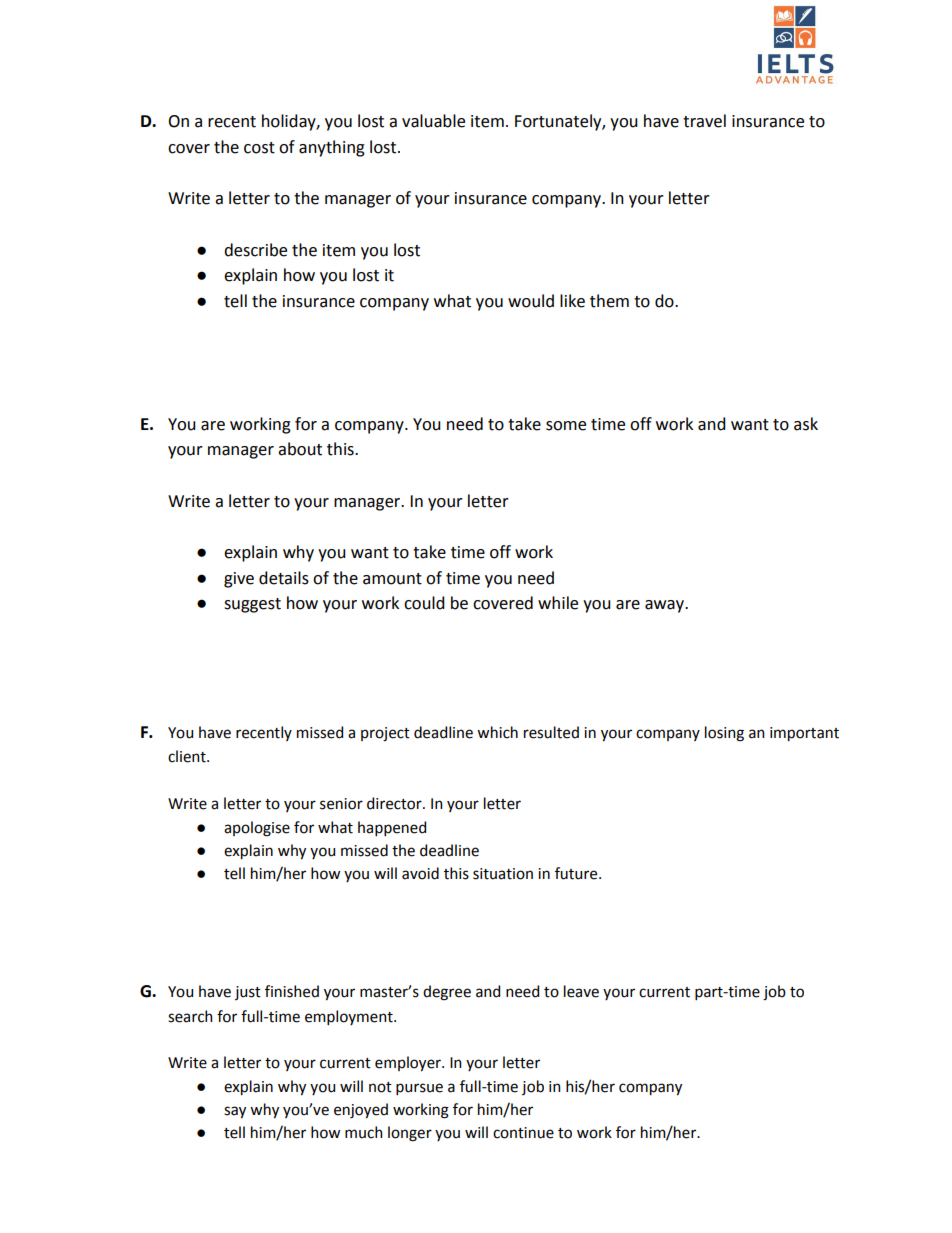 This image has height=1233, width=952. What do you see at coordinates (433, 121) in the image?
I see `valuable` at bounding box center [433, 121].
